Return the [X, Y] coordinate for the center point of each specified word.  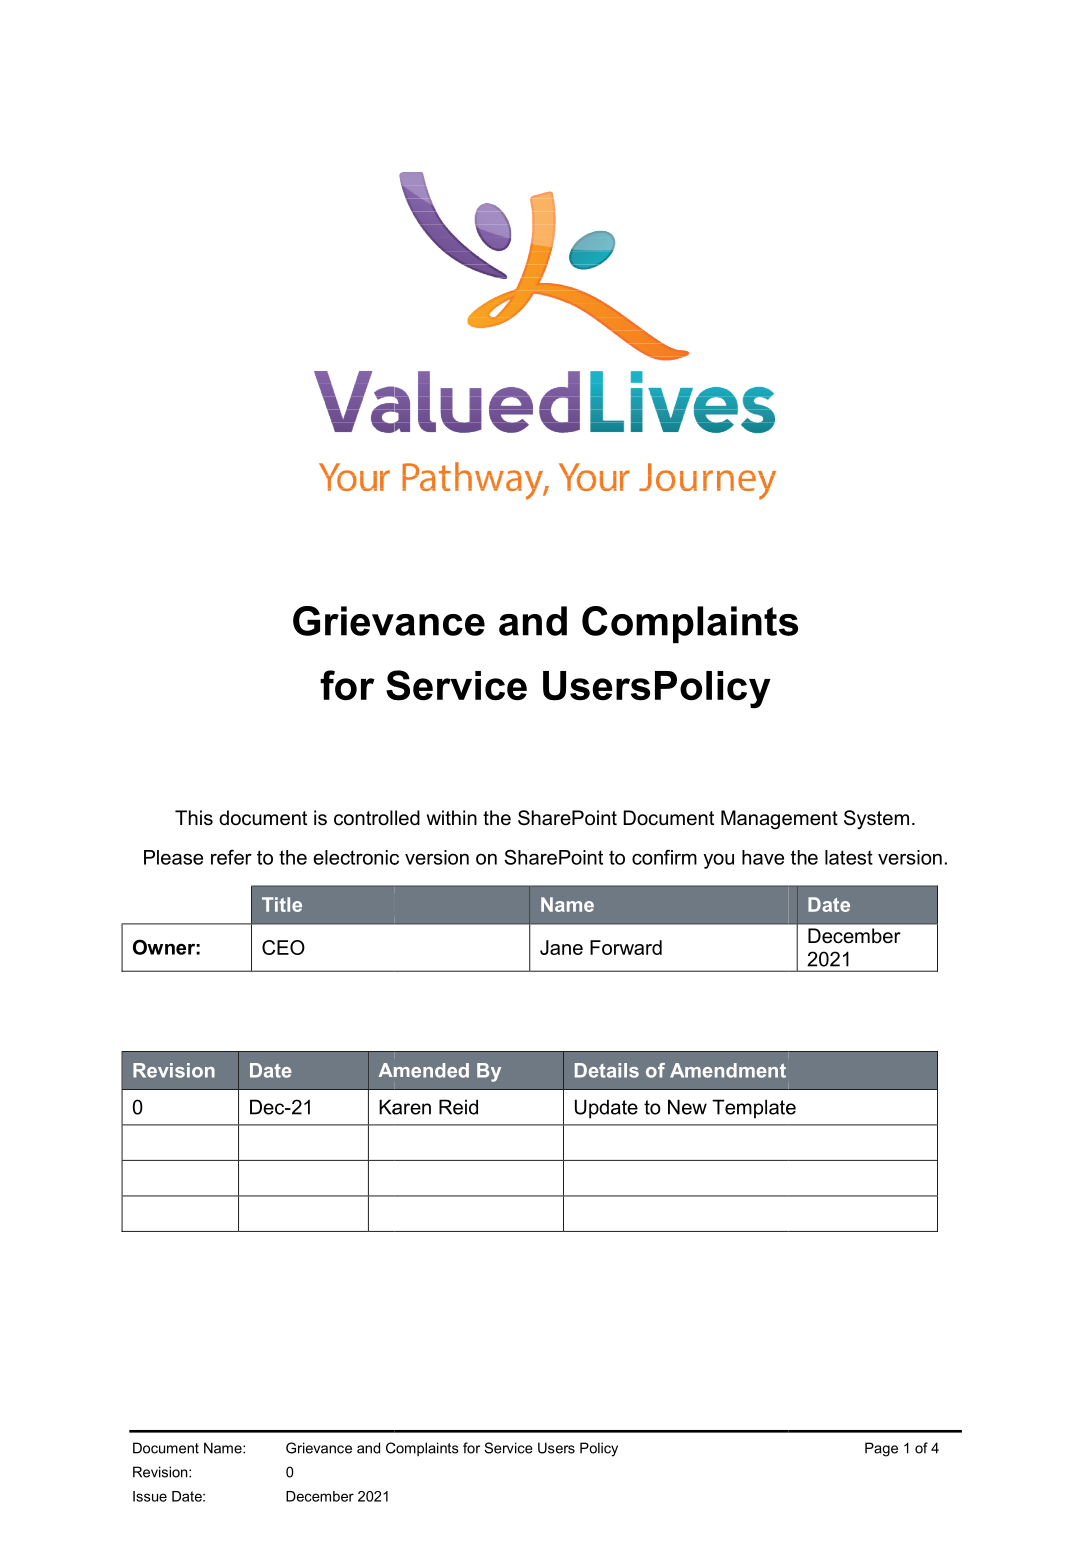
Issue [150, 1496]
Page [881, 1449]
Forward [626, 947]
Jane [561, 947]
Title [282, 904]
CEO [283, 947]
